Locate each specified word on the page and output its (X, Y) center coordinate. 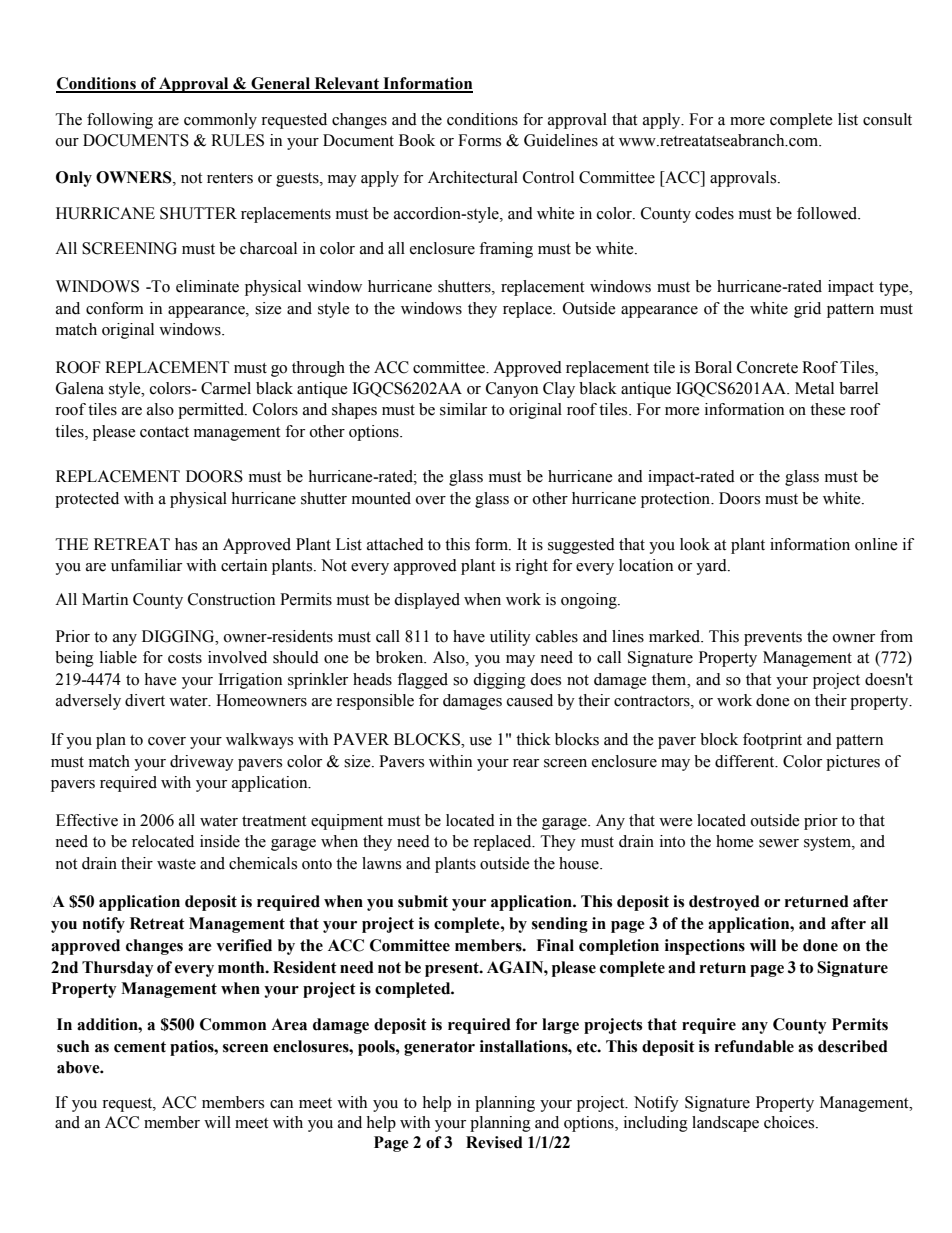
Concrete (767, 367)
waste (176, 864)
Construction (231, 599)
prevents (773, 639)
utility (510, 638)
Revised (494, 1142)
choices (790, 1122)
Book (417, 140)
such (73, 1046)
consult (887, 119)
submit (423, 901)
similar (463, 409)
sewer (779, 843)
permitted (212, 411)
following (120, 121)
